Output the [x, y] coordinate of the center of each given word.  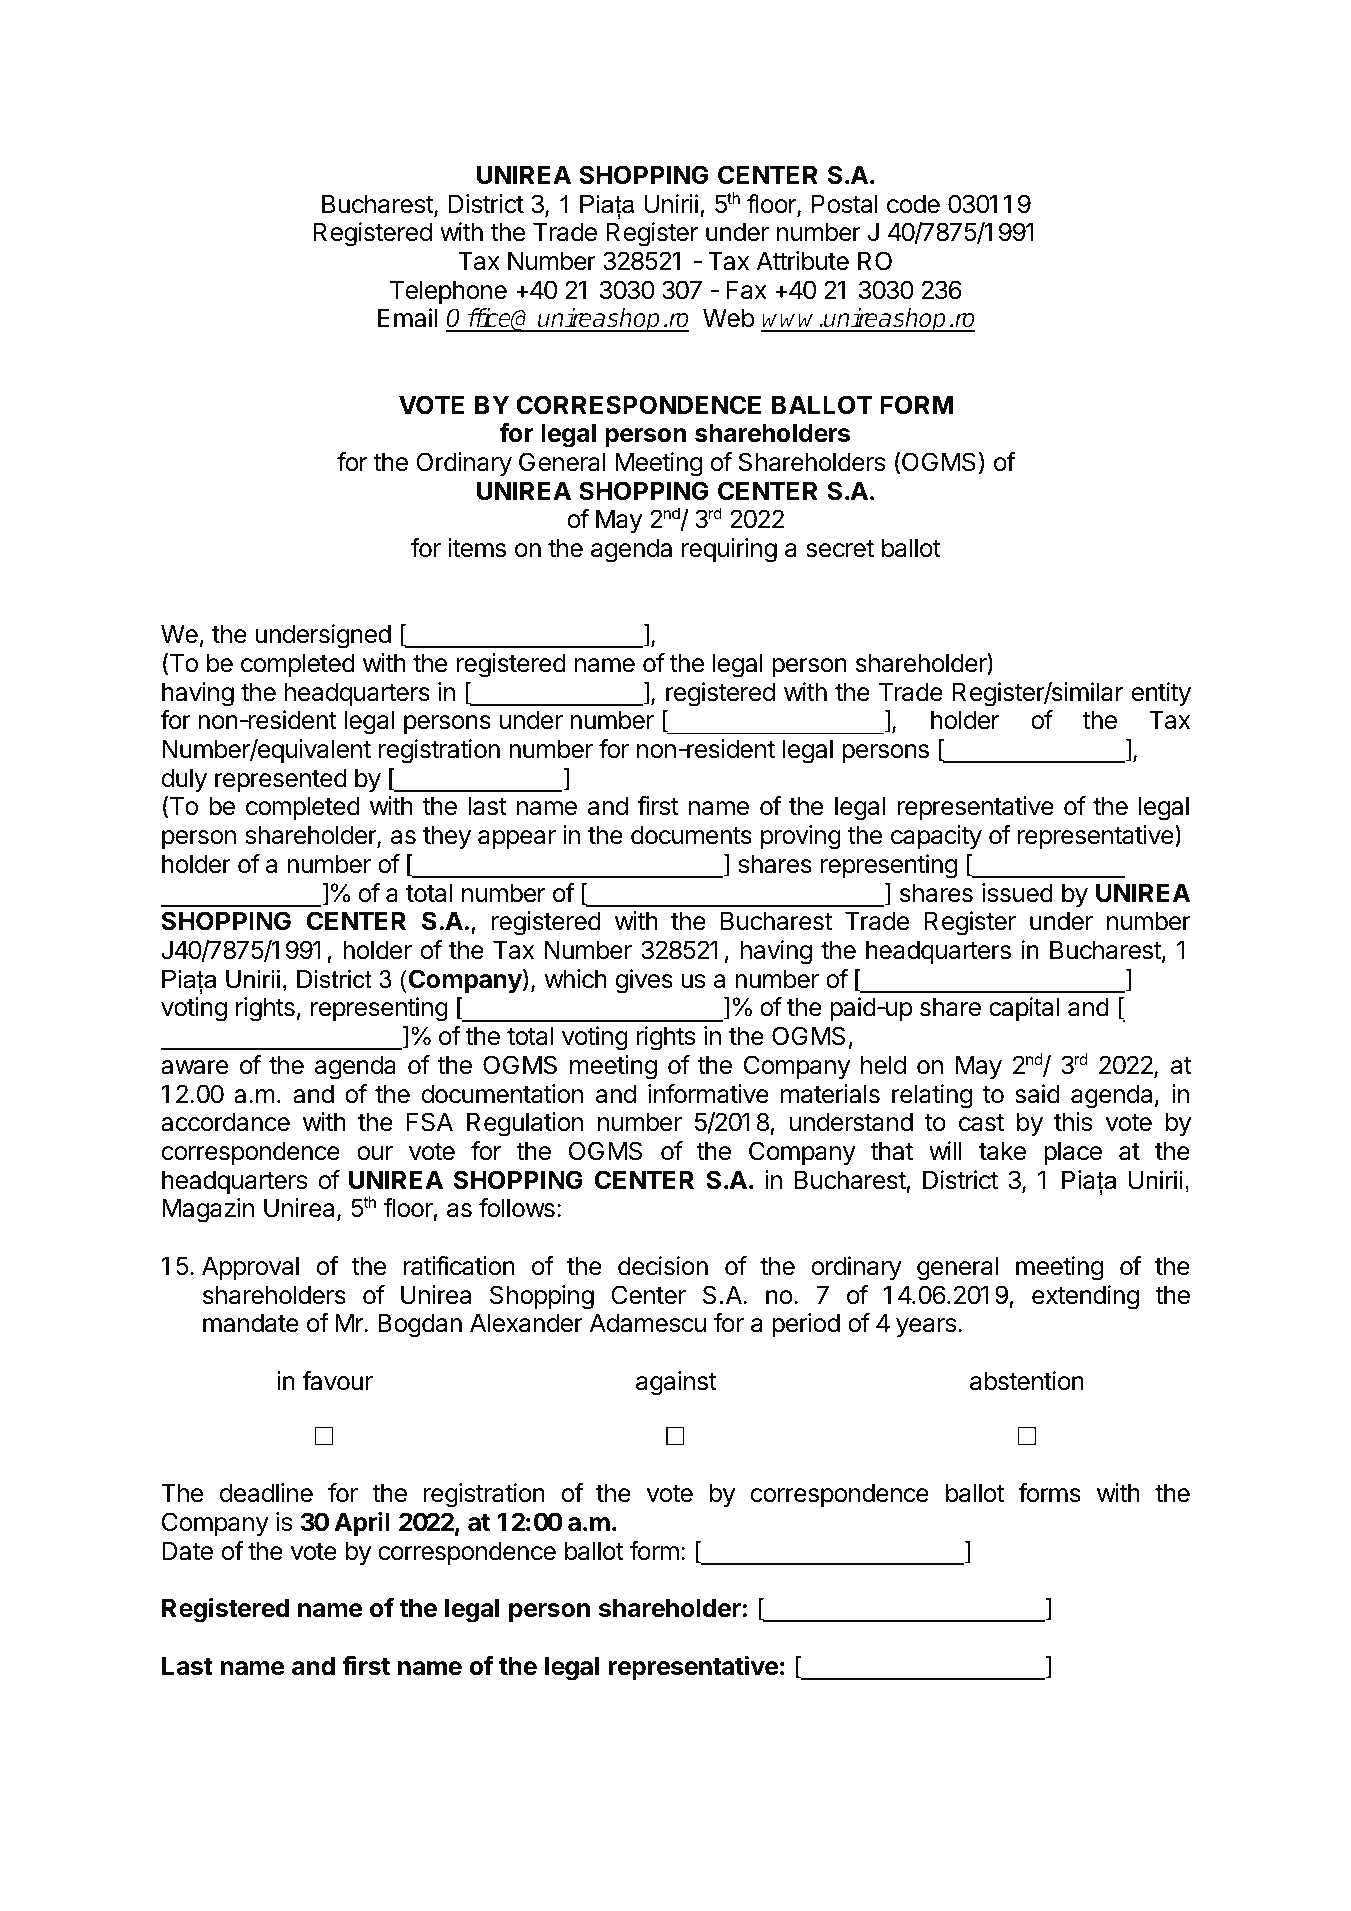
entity [1161, 694]
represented [281, 780]
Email [407, 318]
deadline [266, 1493]
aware [194, 1067]
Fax [747, 290]
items [477, 548]
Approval [250, 1268]
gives [644, 981]
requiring [729, 550]
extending [1085, 1297]
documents [691, 835]
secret [840, 549]
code [913, 204]
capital [1024, 1009]
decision [663, 1266]
